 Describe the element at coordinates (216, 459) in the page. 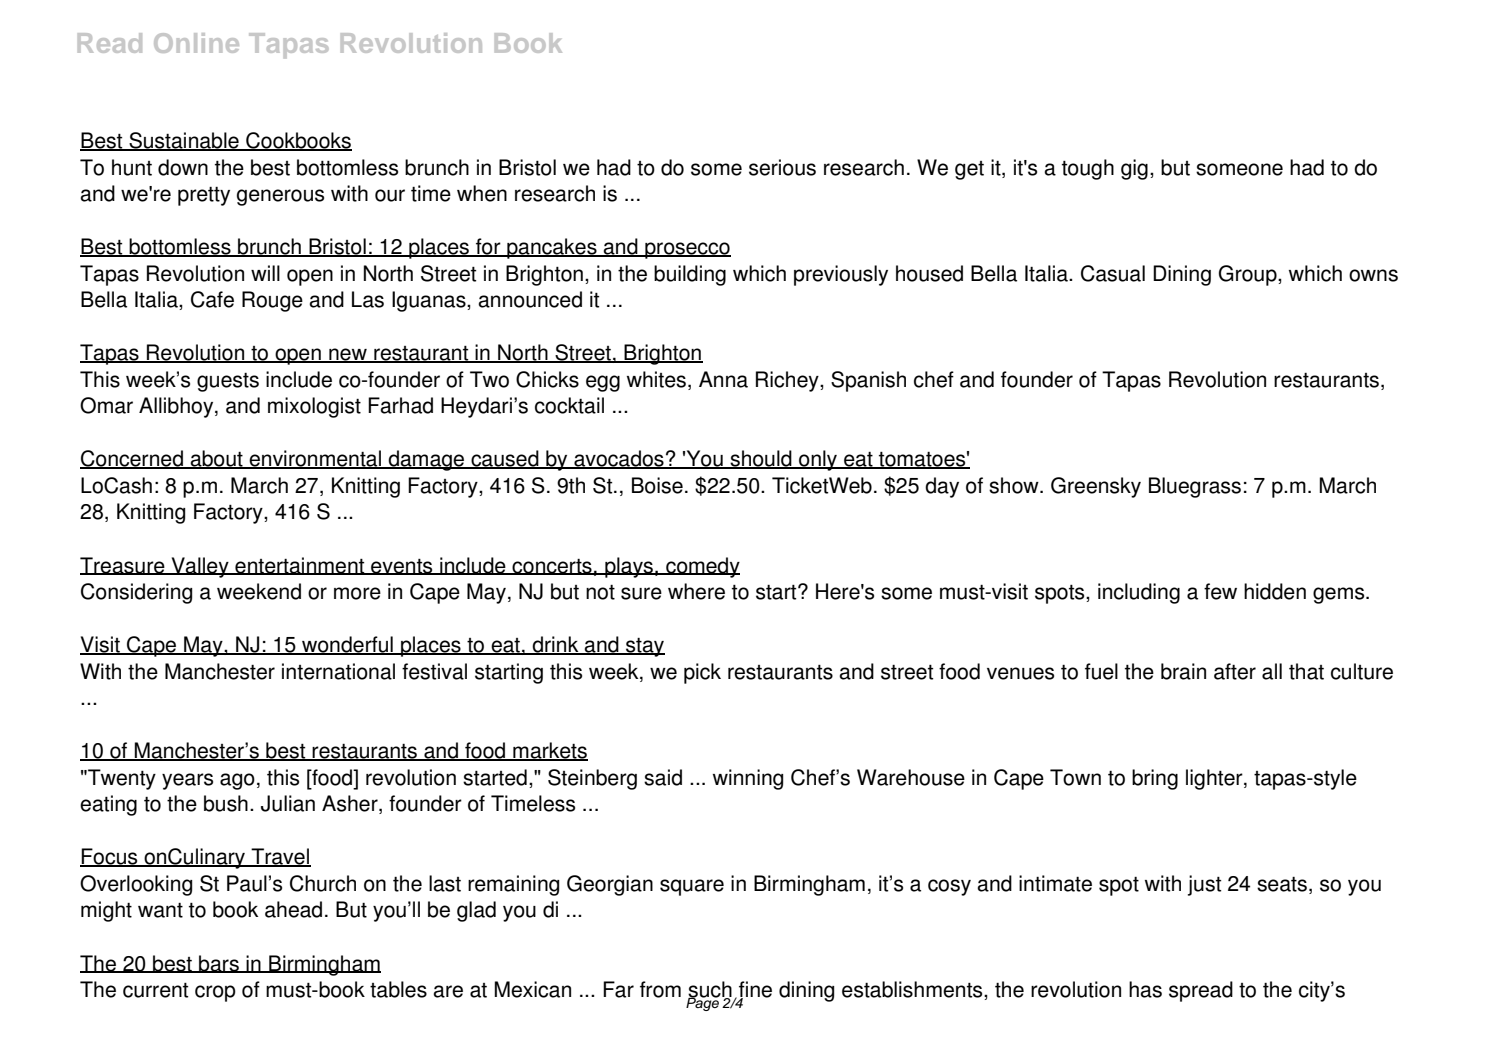

I see `about` at that location.
